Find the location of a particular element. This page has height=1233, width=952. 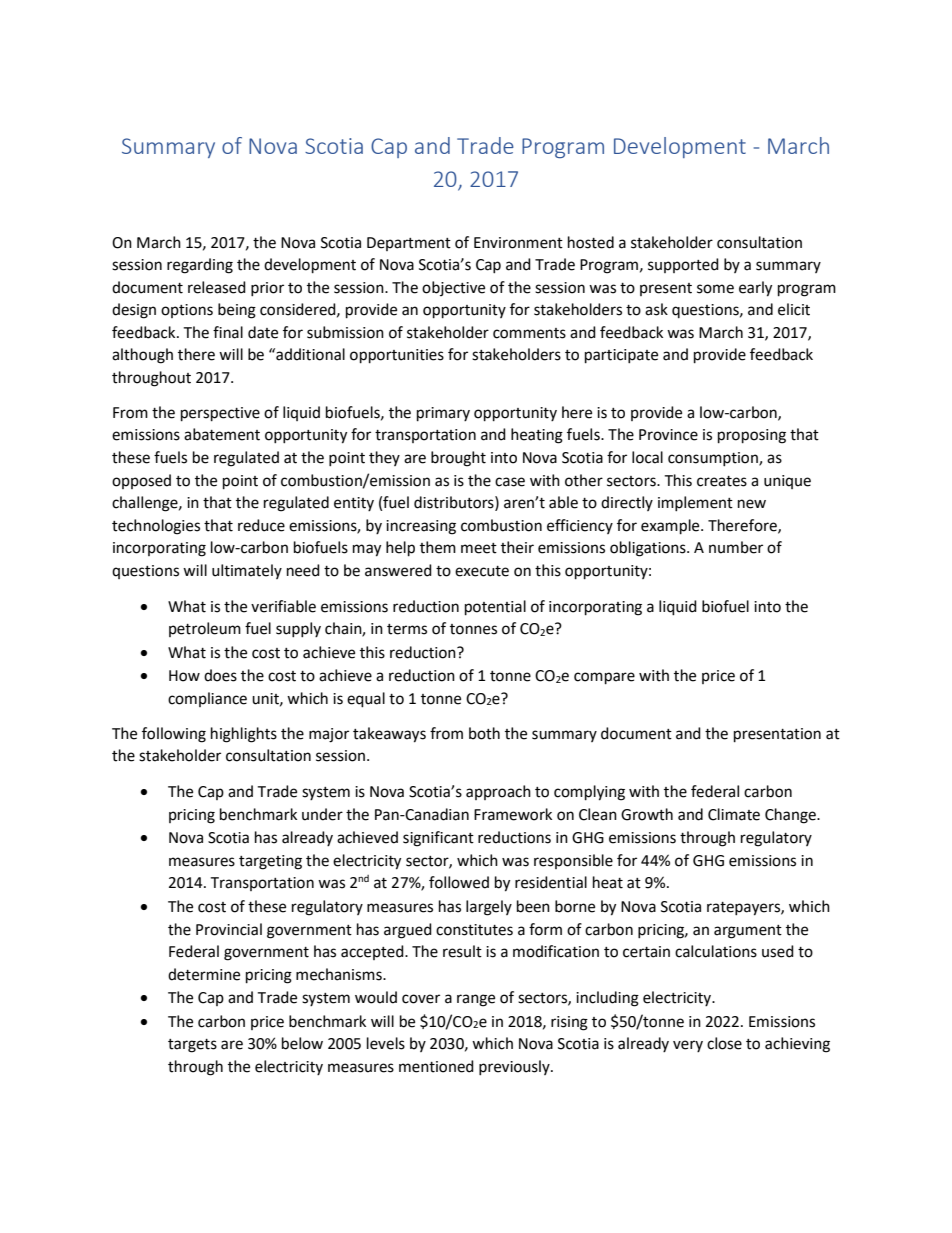

targeting is located at coordinates (270, 862).
